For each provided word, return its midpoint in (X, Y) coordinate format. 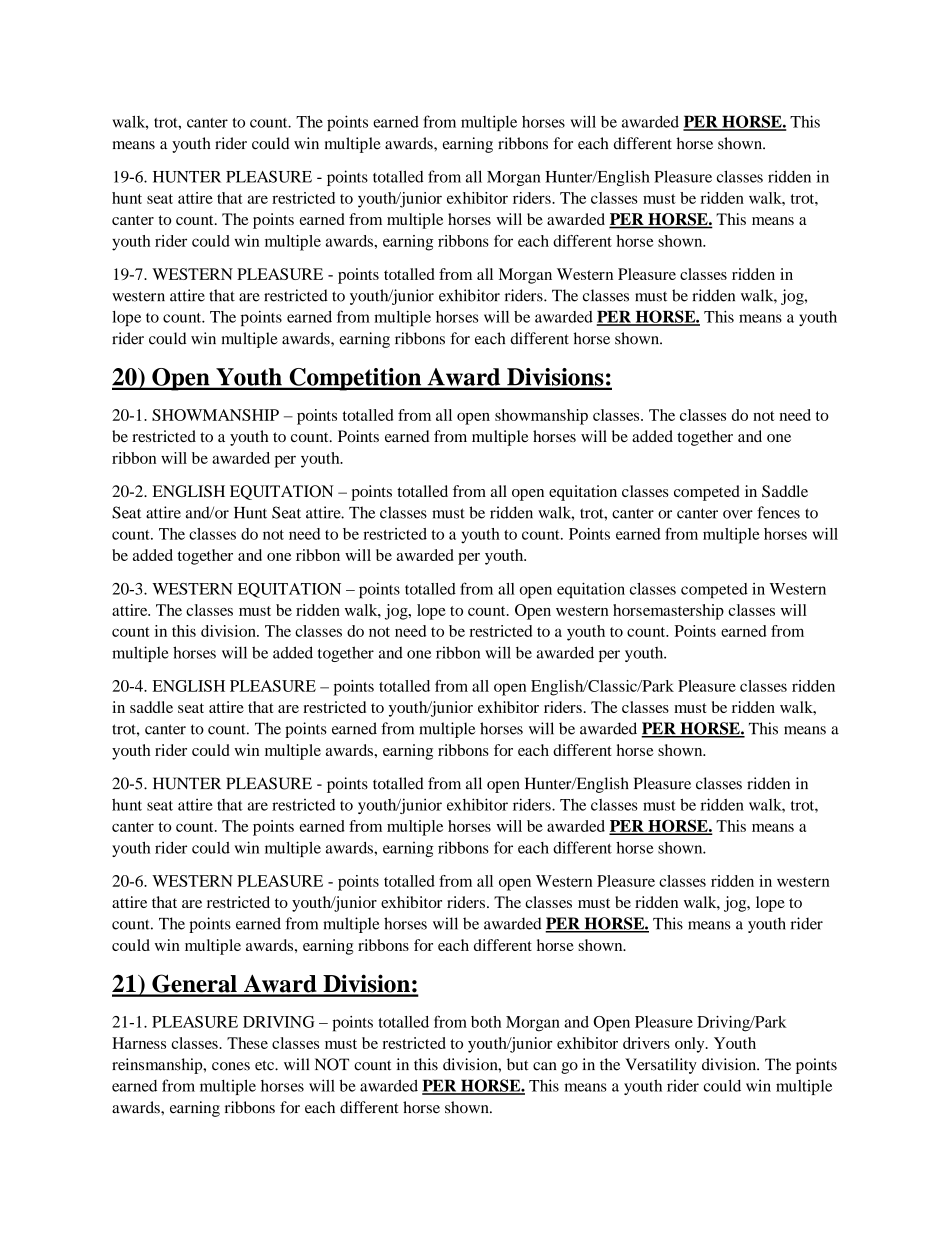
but (518, 1064)
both (486, 1022)
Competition (355, 379)
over (738, 514)
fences (778, 512)
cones (231, 1066)
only (691, 1045)
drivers (646, 1043)
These (247, 1043)
